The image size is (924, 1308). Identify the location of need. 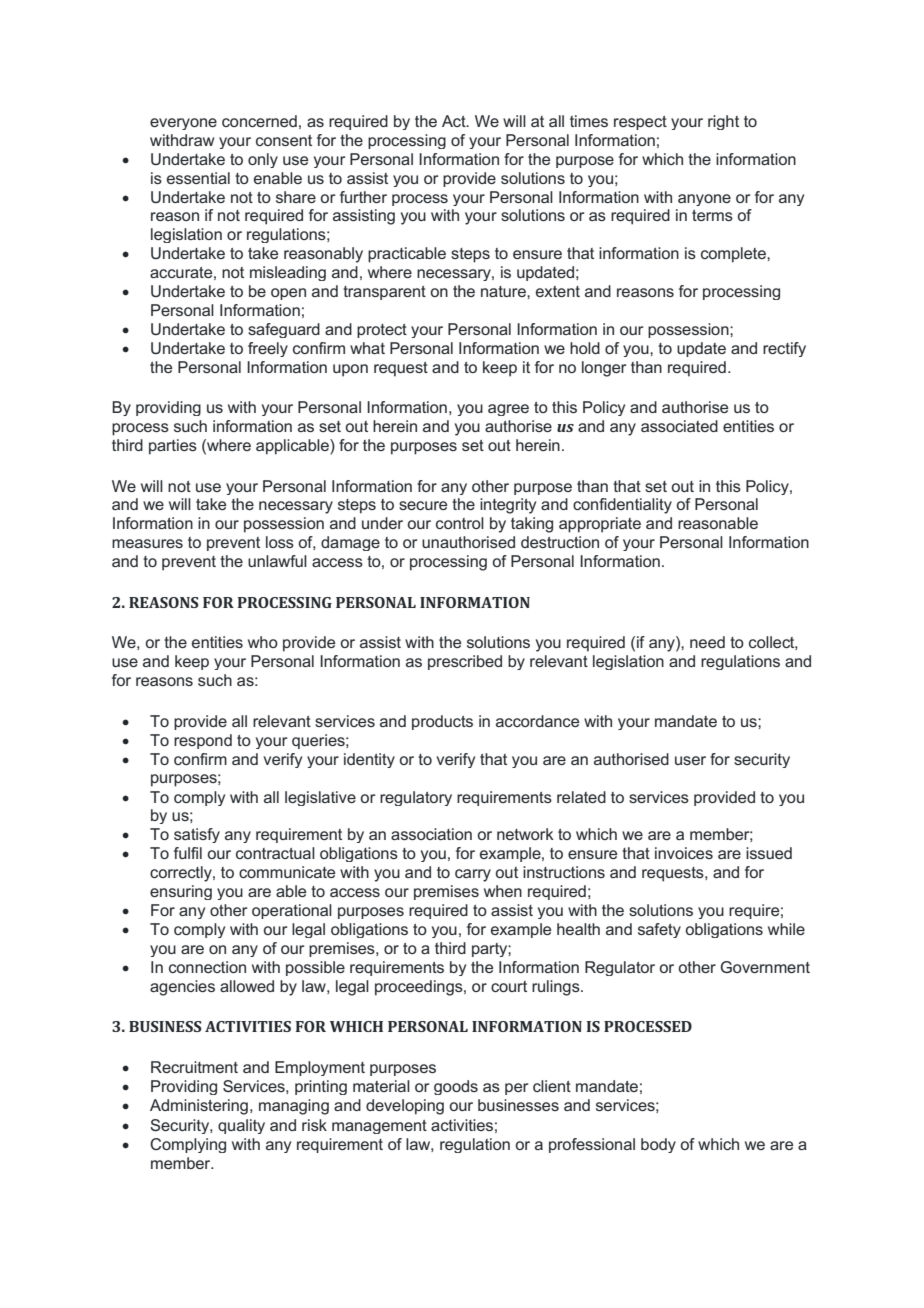
(707, 642).
